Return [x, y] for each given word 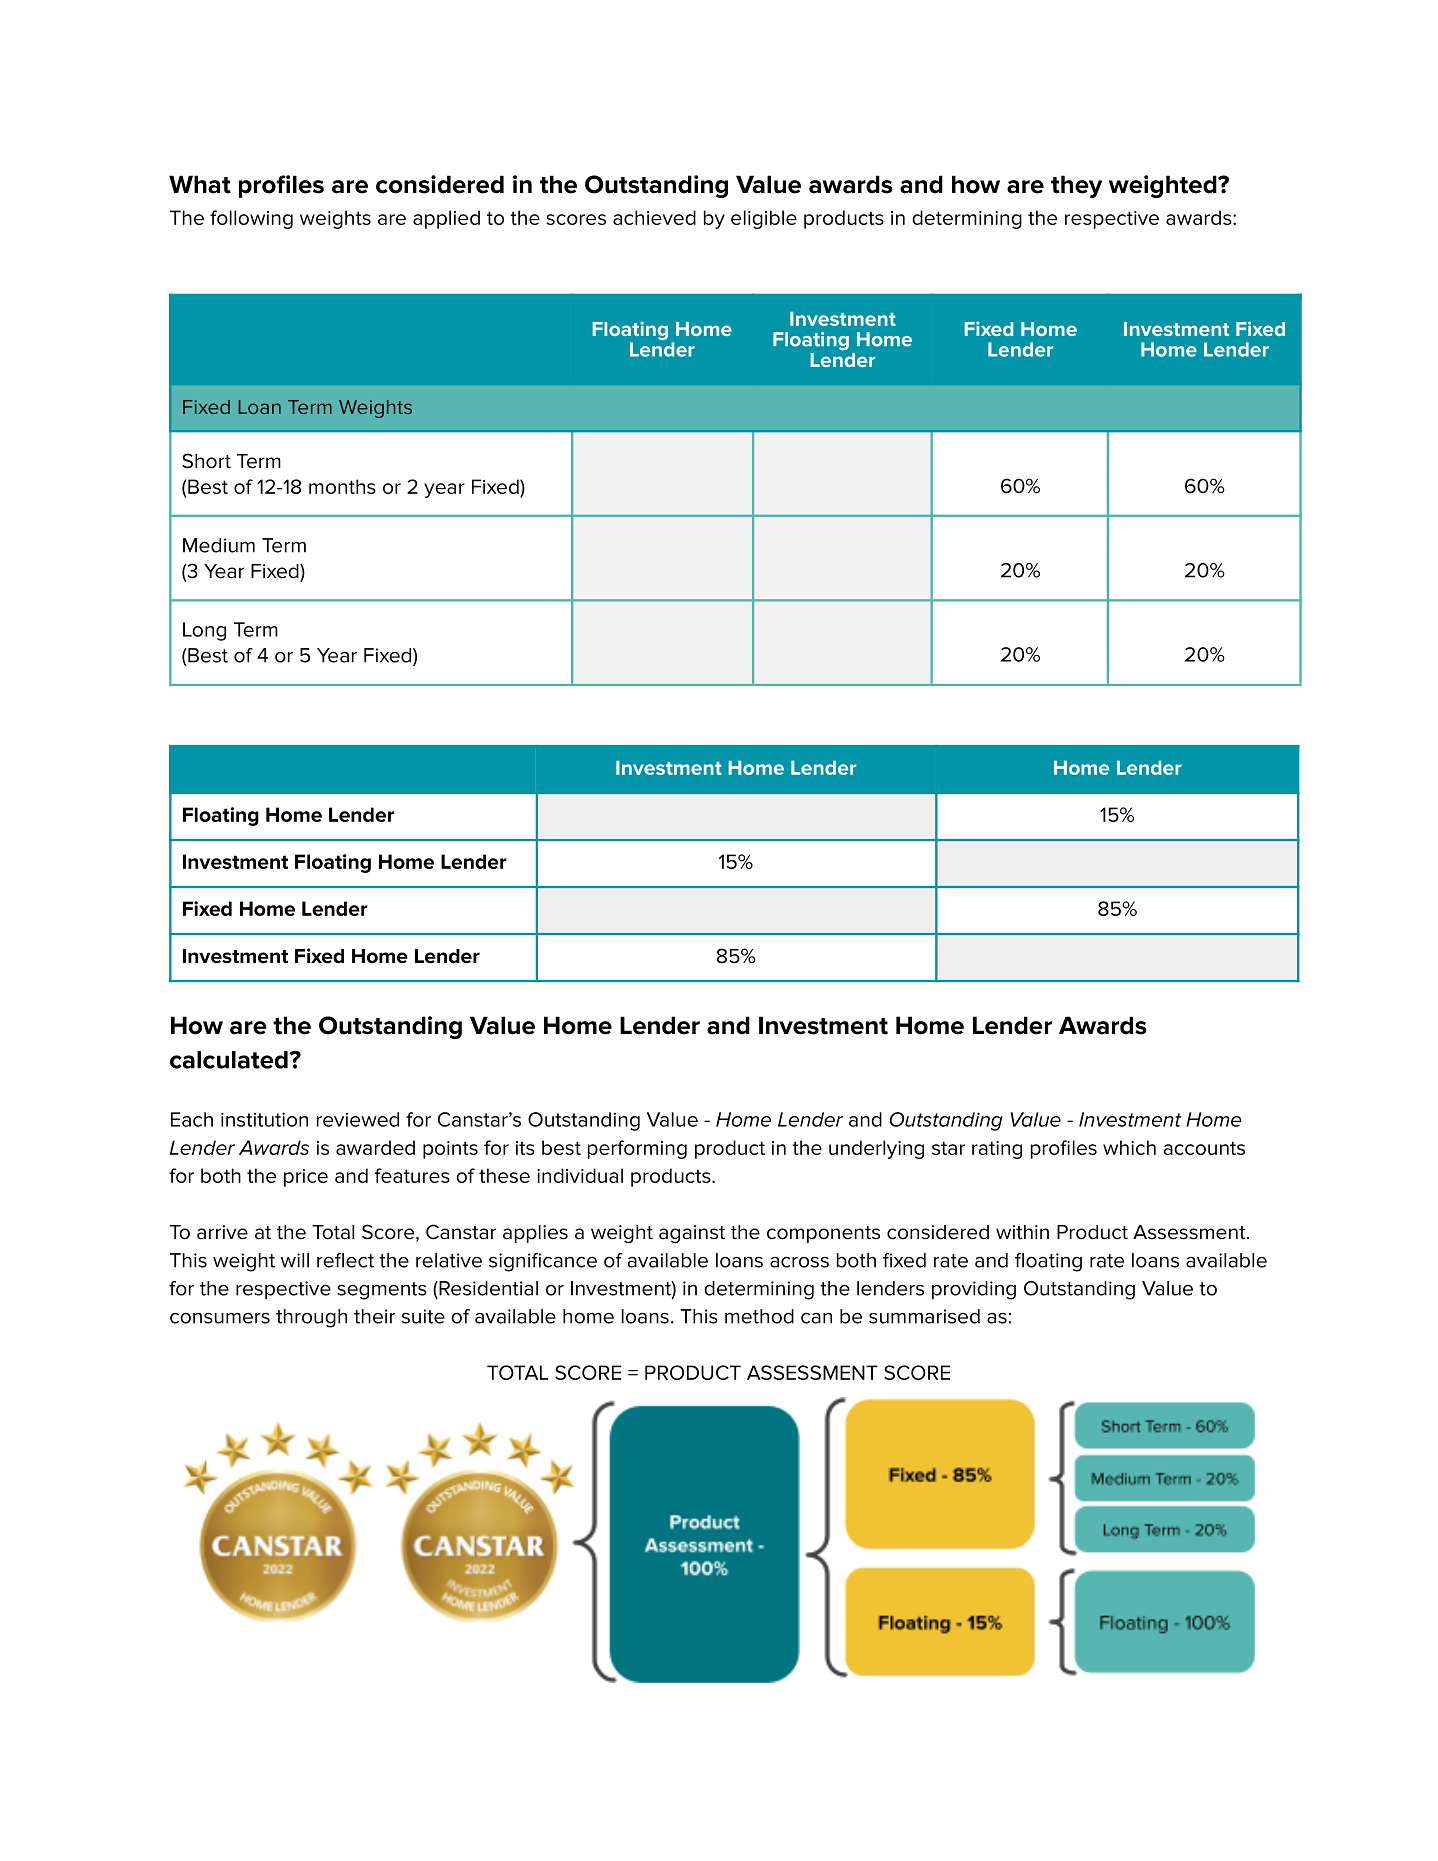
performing [637, 1149]
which [1129, 1147]
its [525, 1148]
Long [204, 631]
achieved [654, 217]
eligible [764, 219]
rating [997, 1150]
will [295, 1260]
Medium [219, 545]
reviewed [358, 1119]
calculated [230, 1060]
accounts [1204, 1148]
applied [446, 219]
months [342, 486]
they [1076, 186]
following [251, 219]
